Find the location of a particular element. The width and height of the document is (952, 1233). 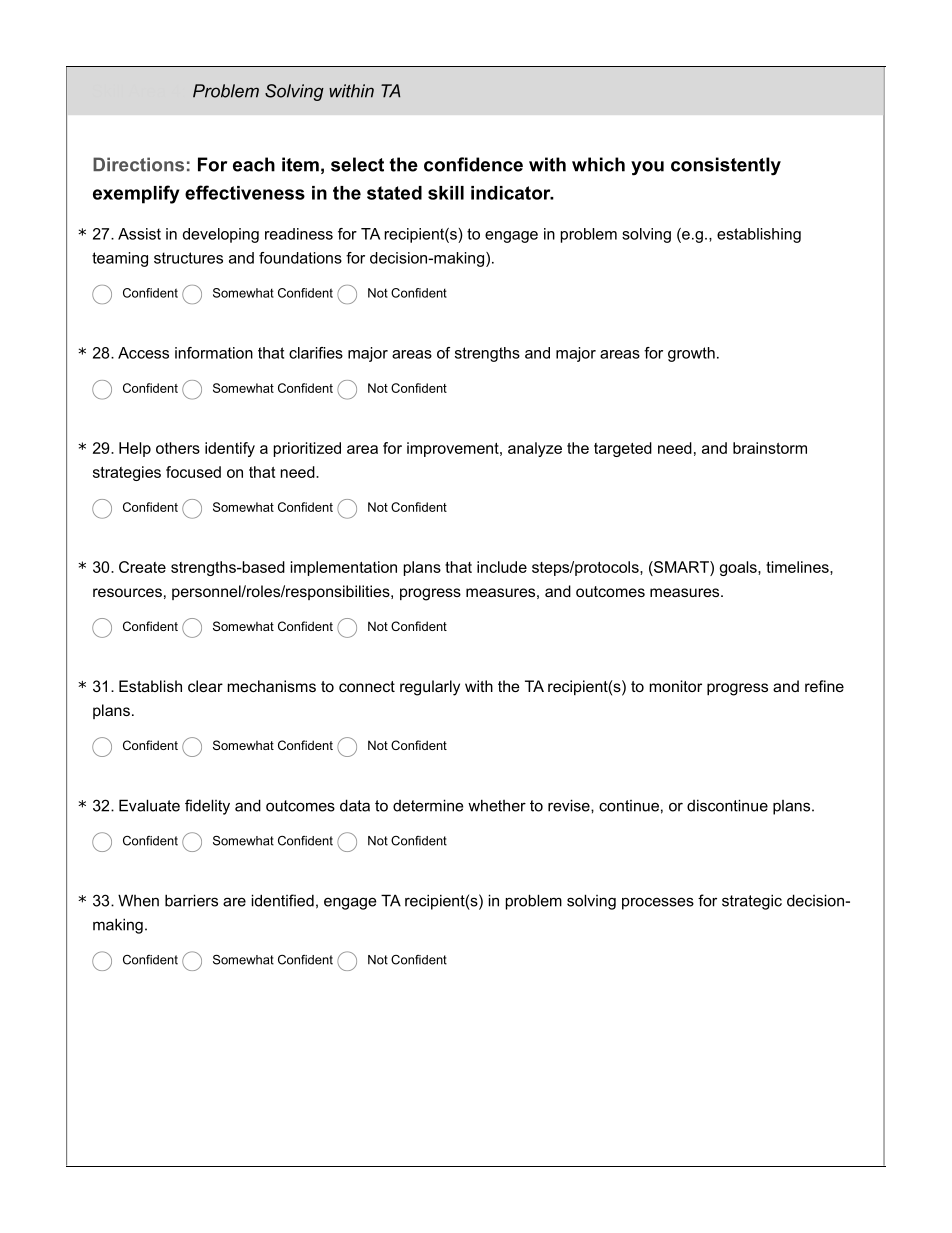

goals is located at coordinates (739, 568).
